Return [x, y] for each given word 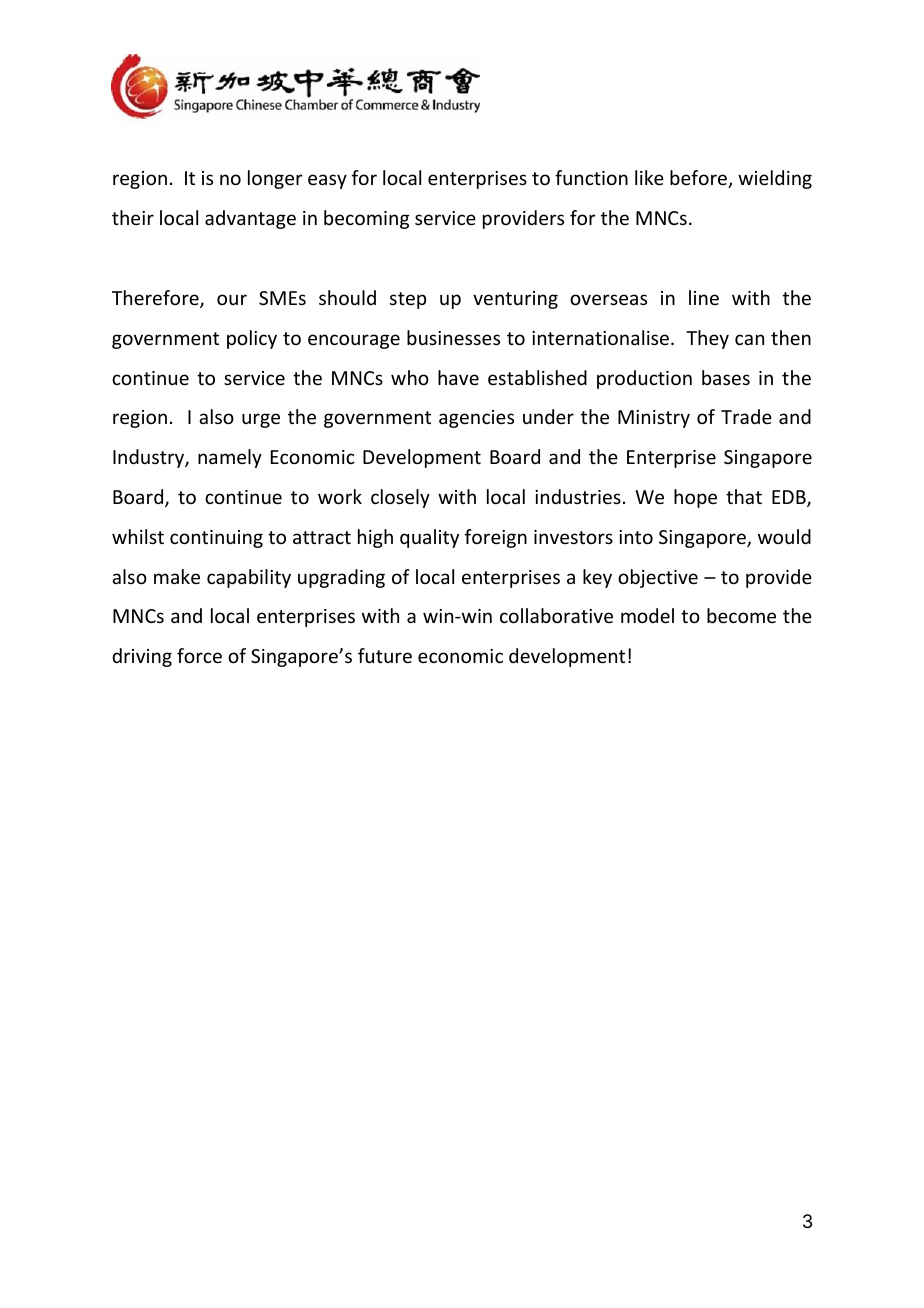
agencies [476, 419]
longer [275, 179]
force [199, 655]
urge [261, 420]
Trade [746, 416]
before [699, 179]
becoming [366, 219]
